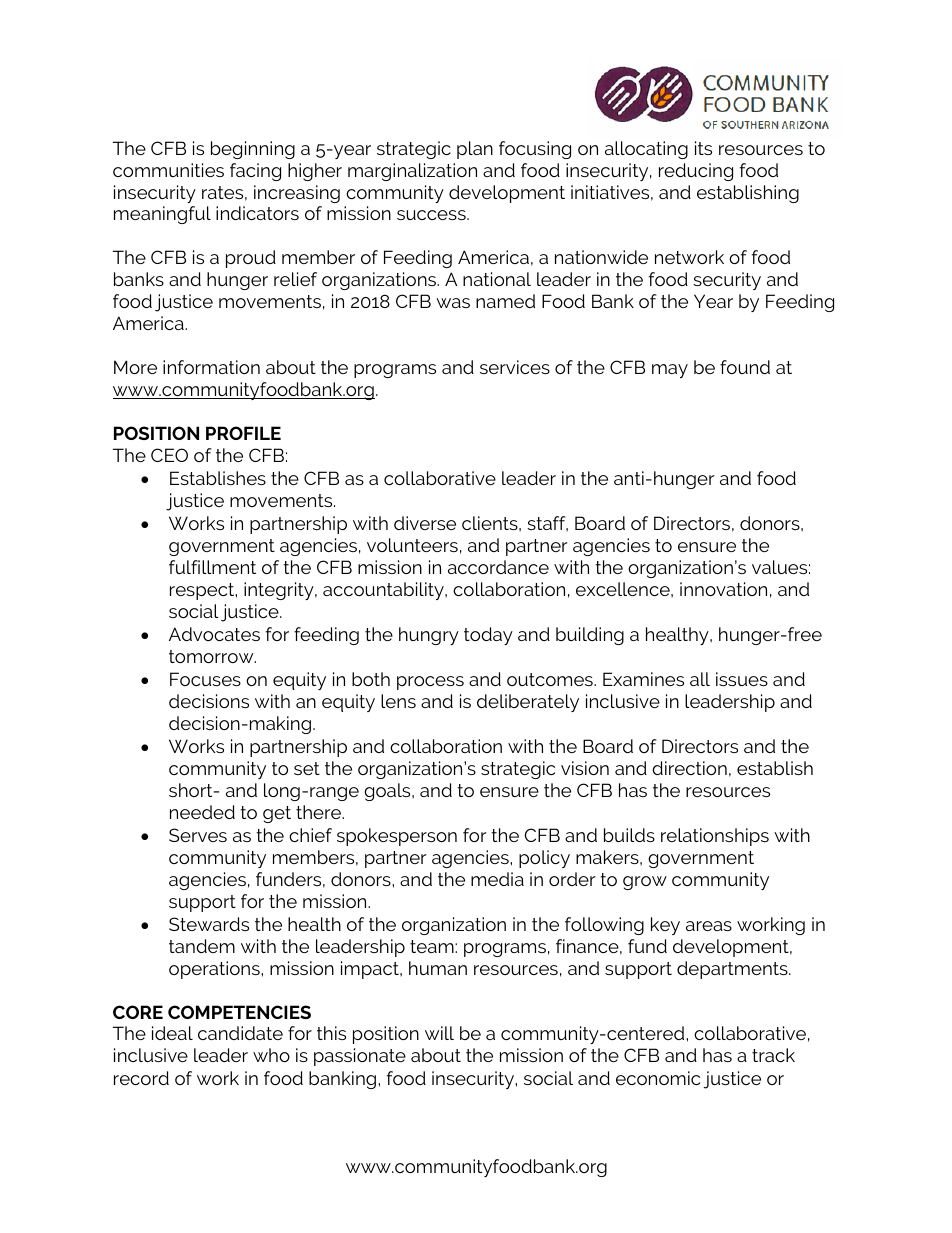 Image resolution: width=952 pixels, height=1233 pixels. Describe the element at coordinates (255, 172) in the screenshot. I see `facing` at that location.
